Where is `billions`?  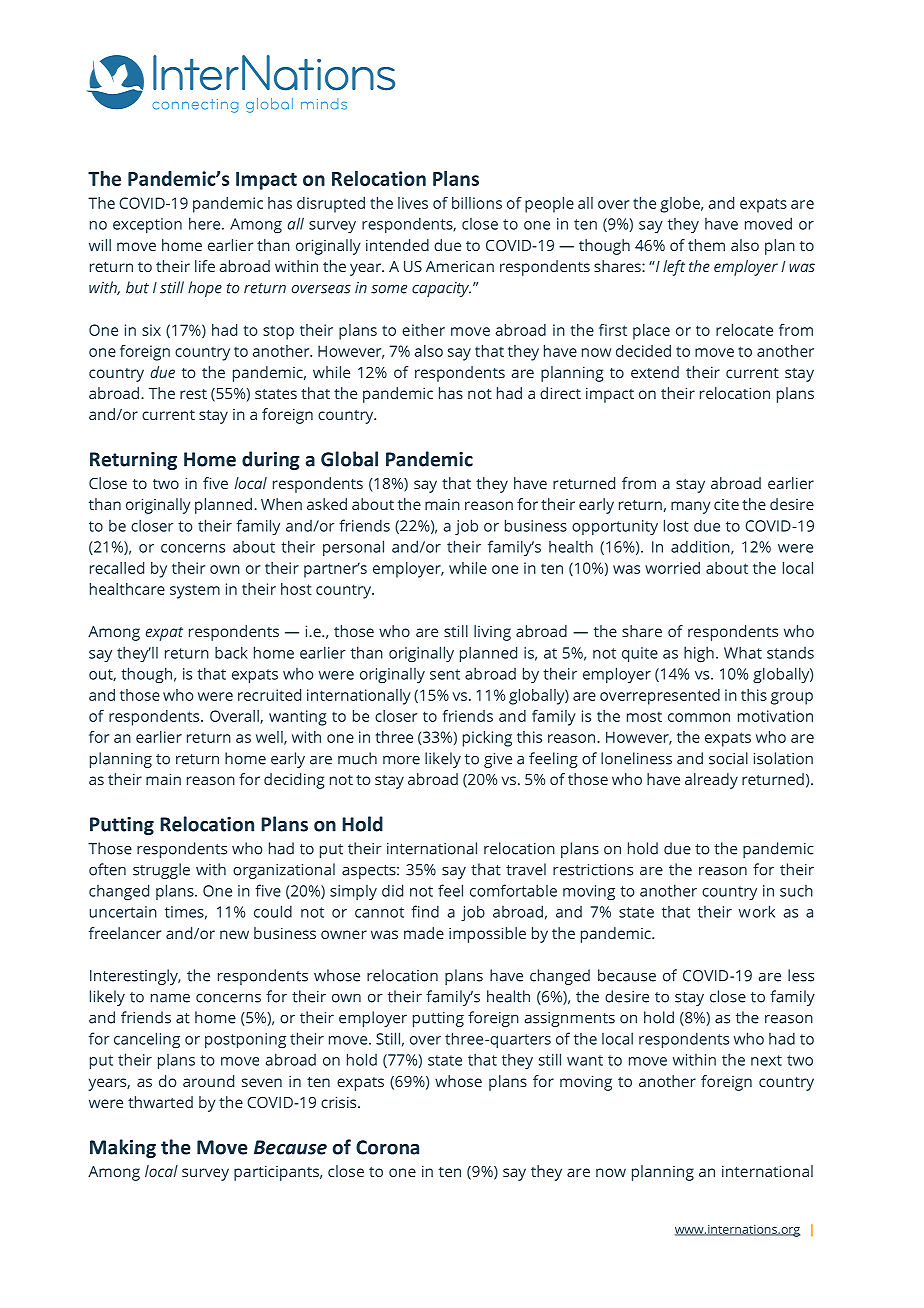 billions is located at coordinates (477, 203).
